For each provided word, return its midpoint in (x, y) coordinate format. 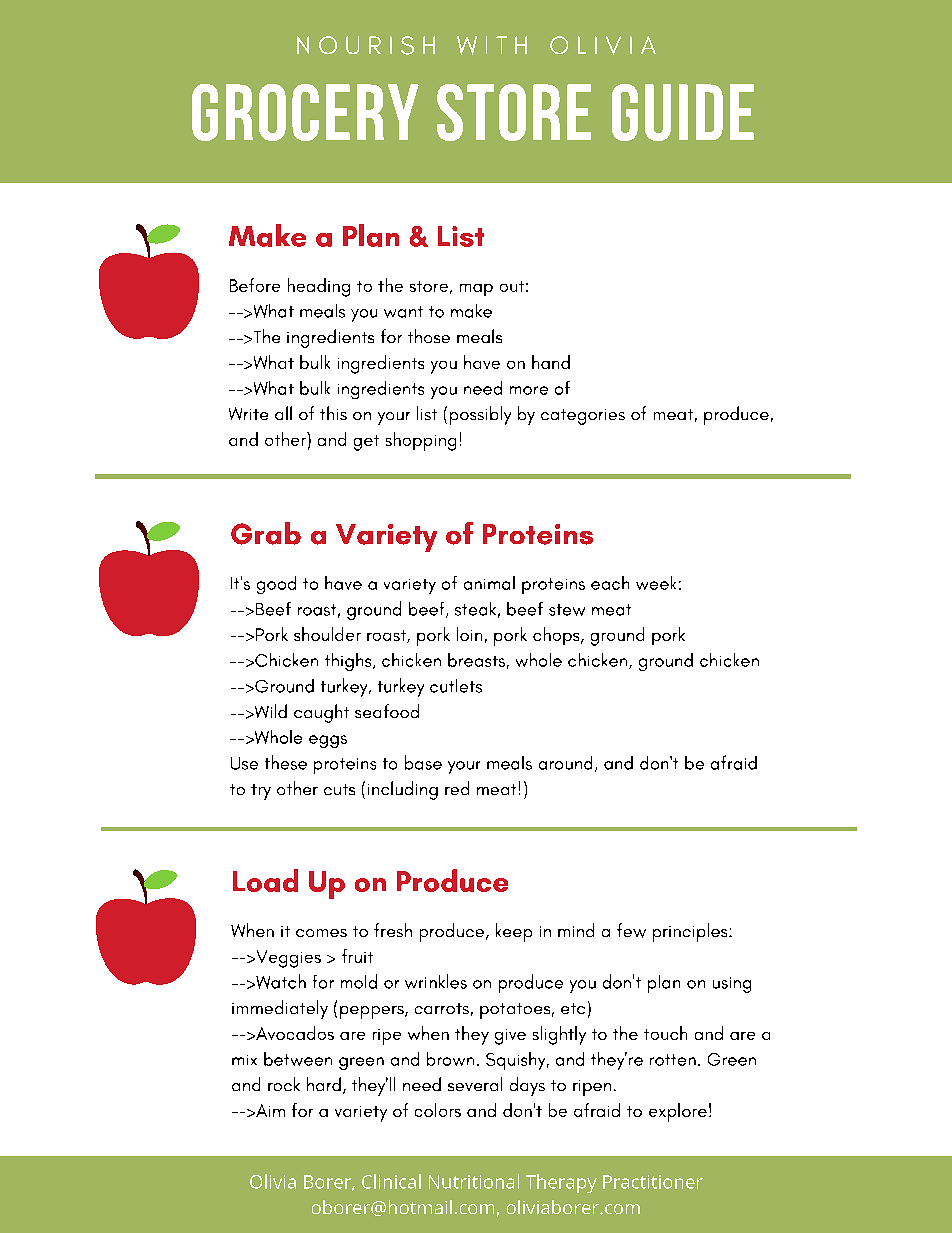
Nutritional (474, 1181)
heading (319, 287)
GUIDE (683, 112)
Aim (269, 1110)
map (476, 290)
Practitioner (653, 1182)
